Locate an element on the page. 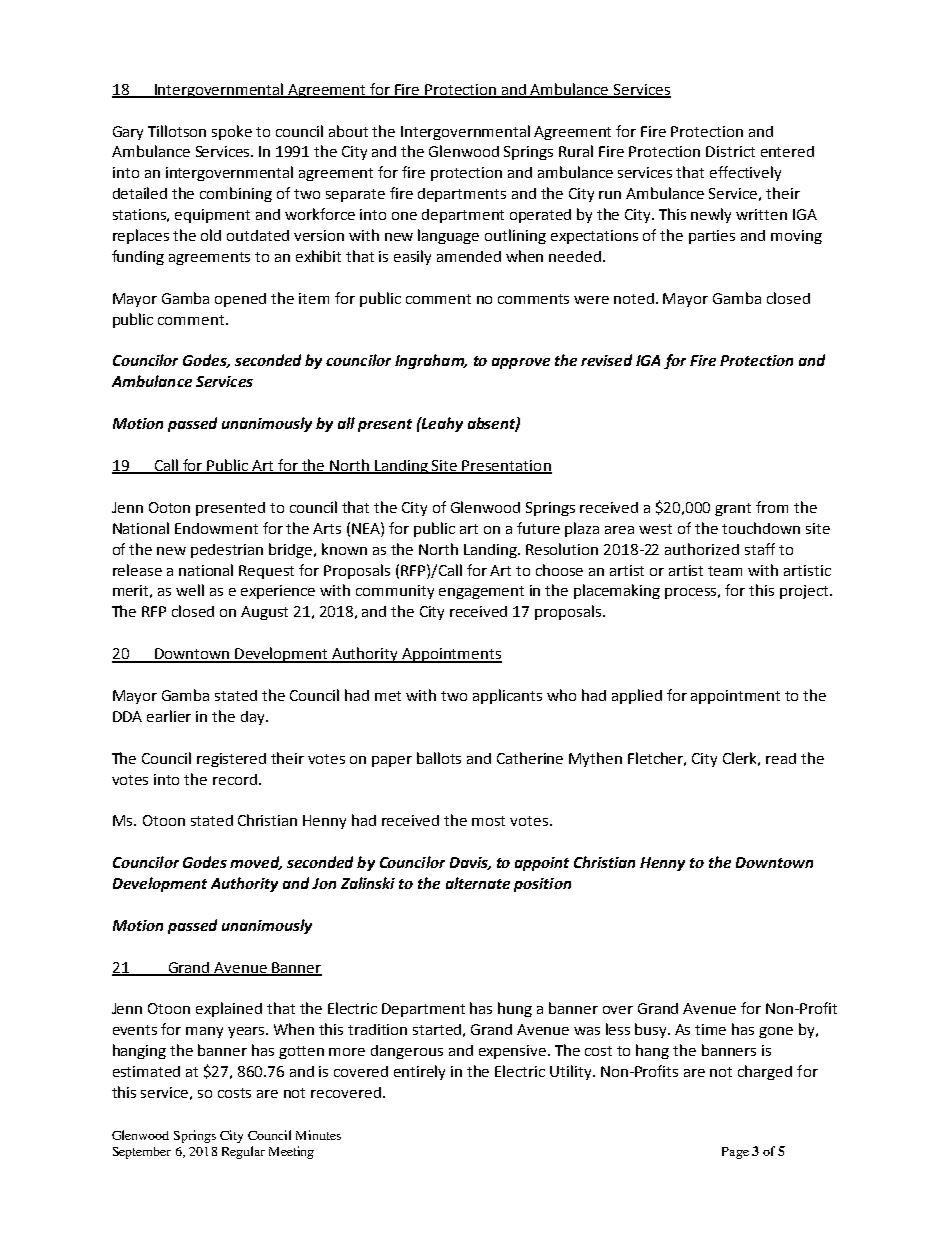 Image resolution: width=952 pixels, height=1233 pixels. language is located at coordinates (448, 236).
